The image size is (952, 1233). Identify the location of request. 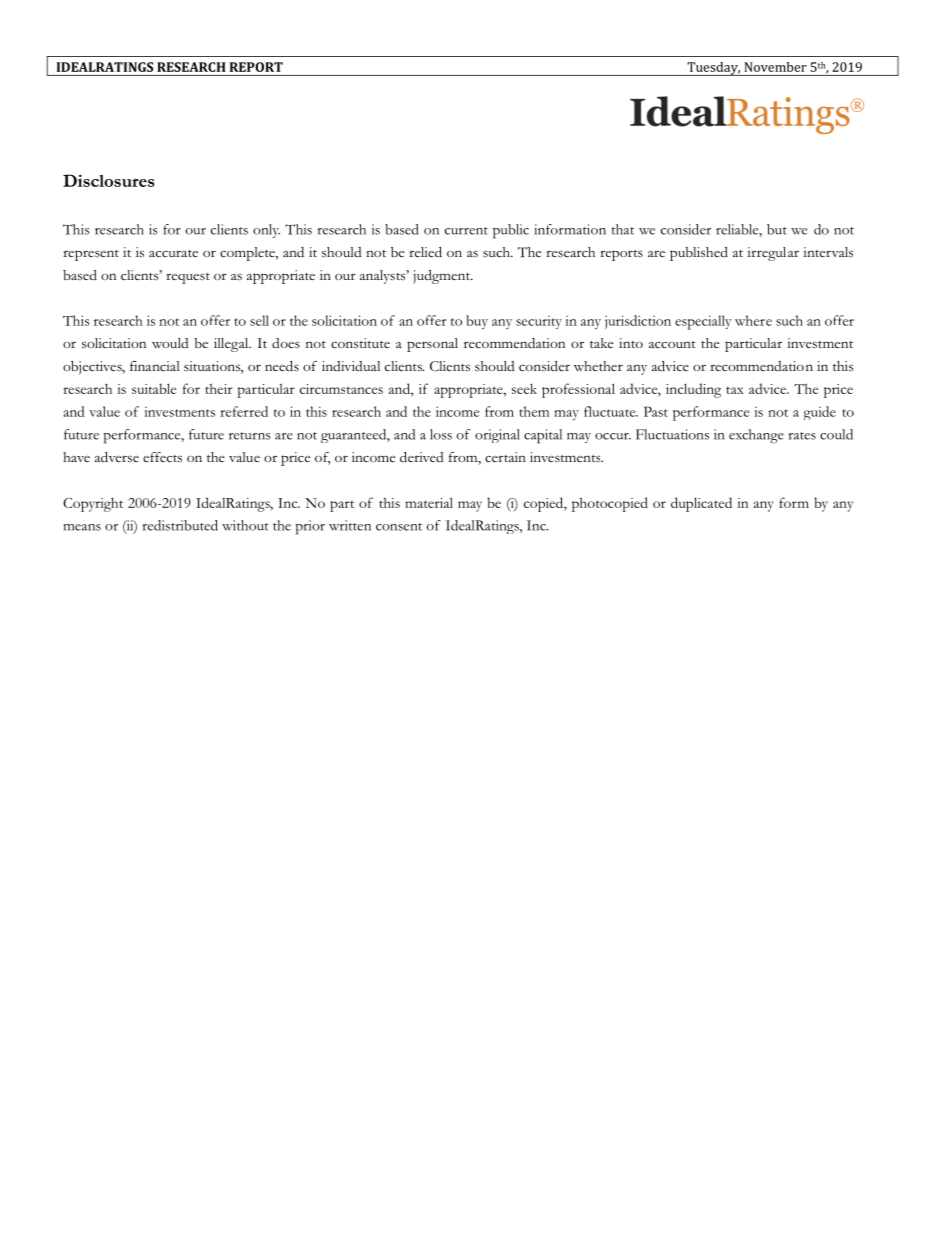
(188, 278).
